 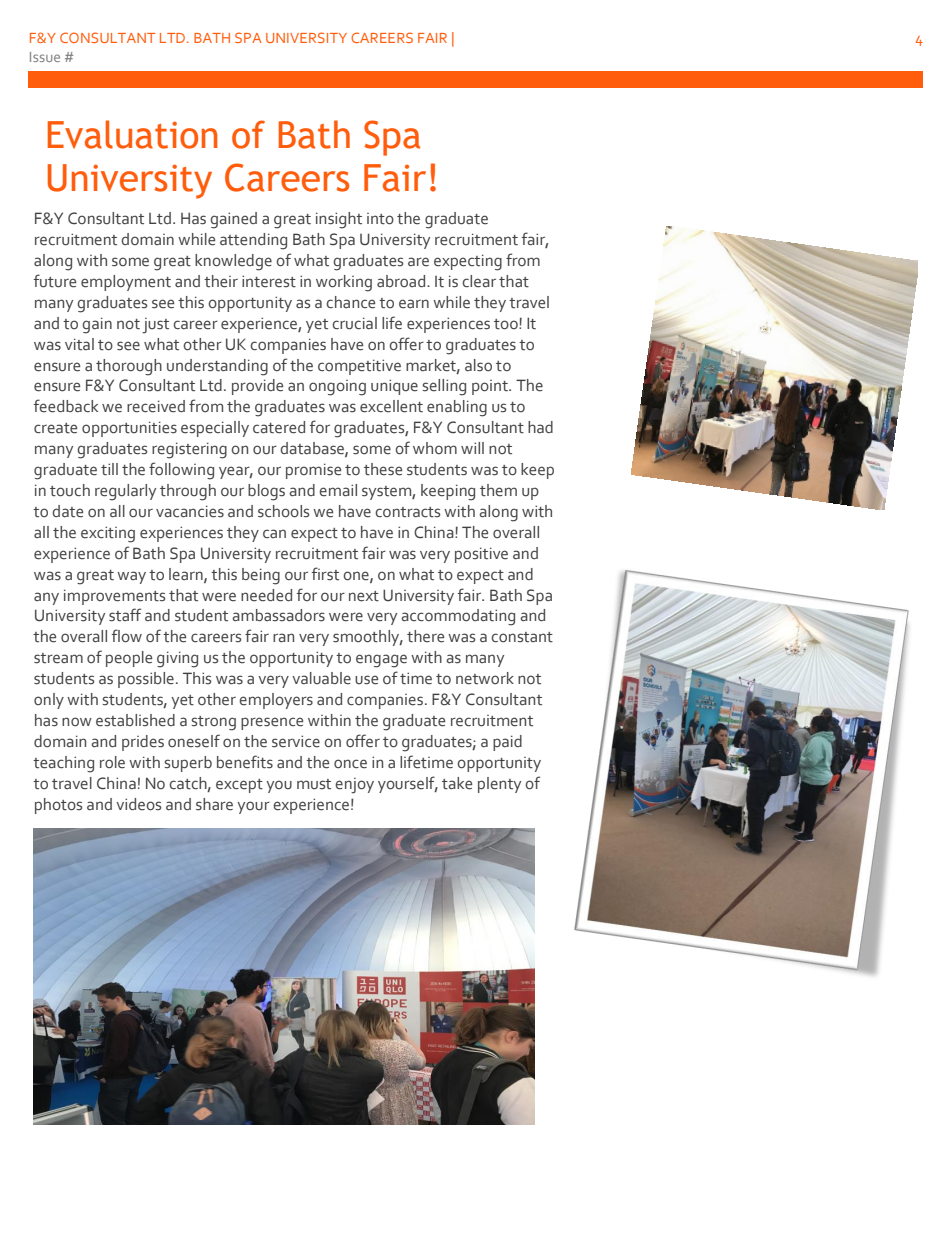 I want to click on too, so click(x=507, y=324).
